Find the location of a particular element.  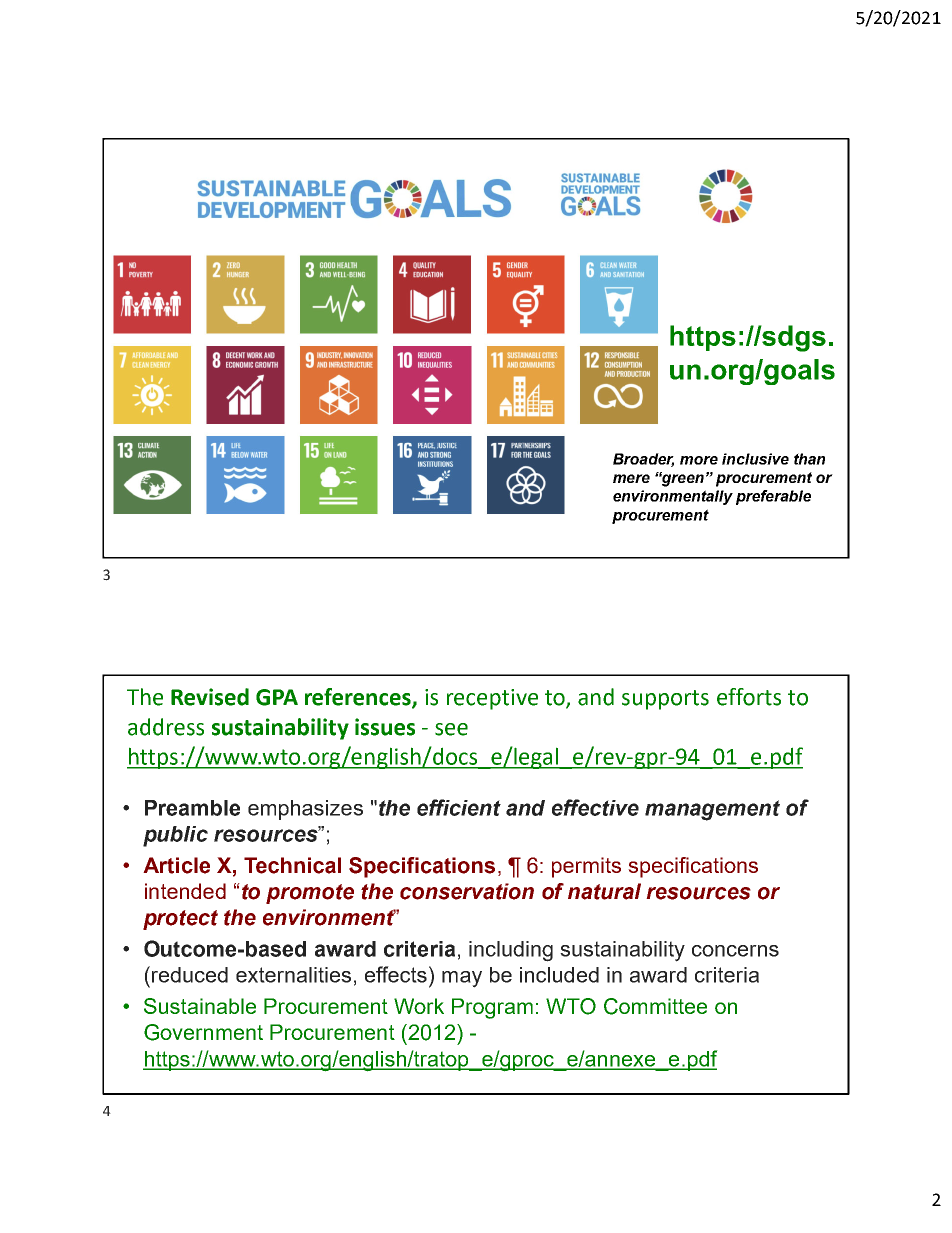

inclusive is located at coordinates (755, 459).
